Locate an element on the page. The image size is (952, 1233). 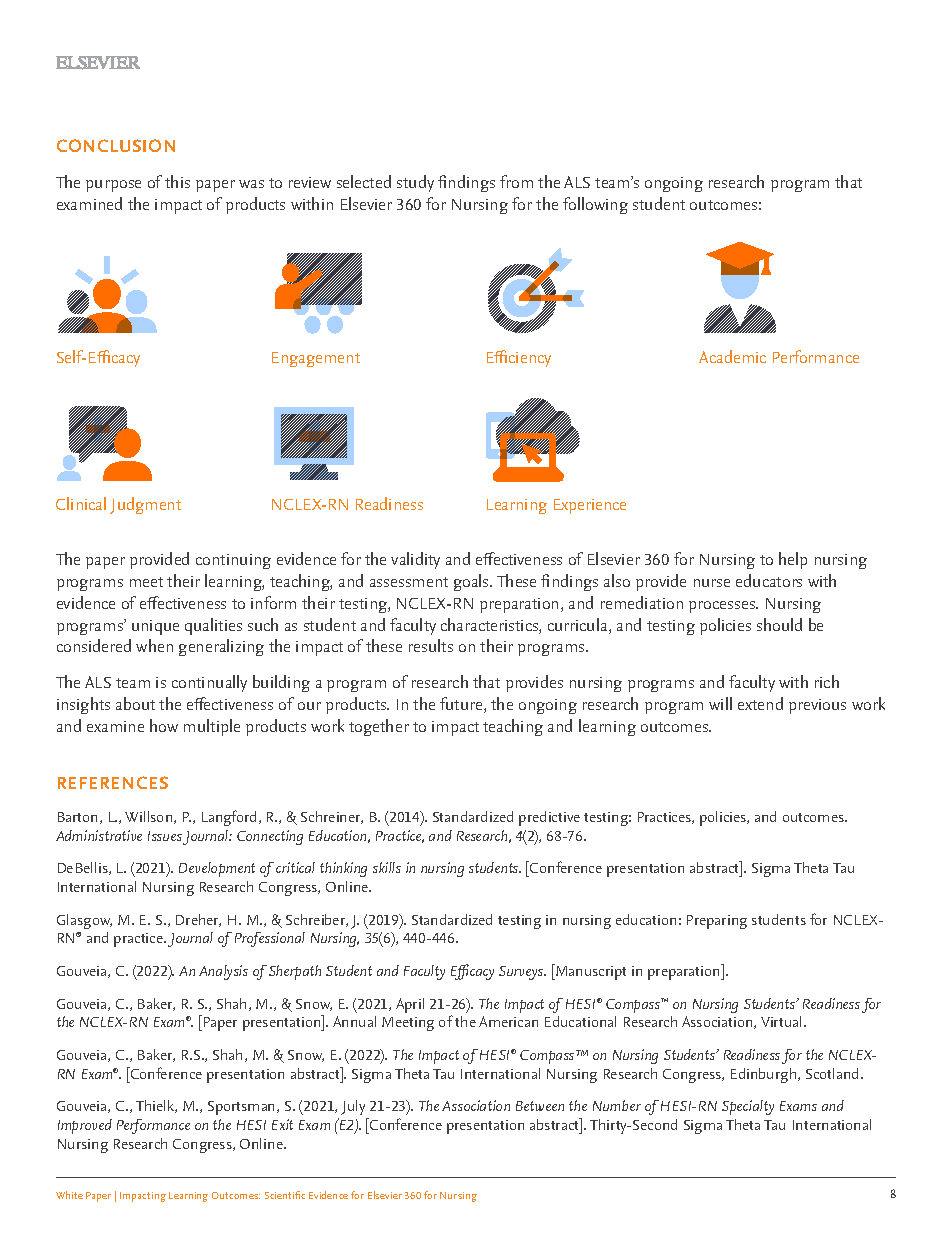
when is located at coordinates (154, 645).
